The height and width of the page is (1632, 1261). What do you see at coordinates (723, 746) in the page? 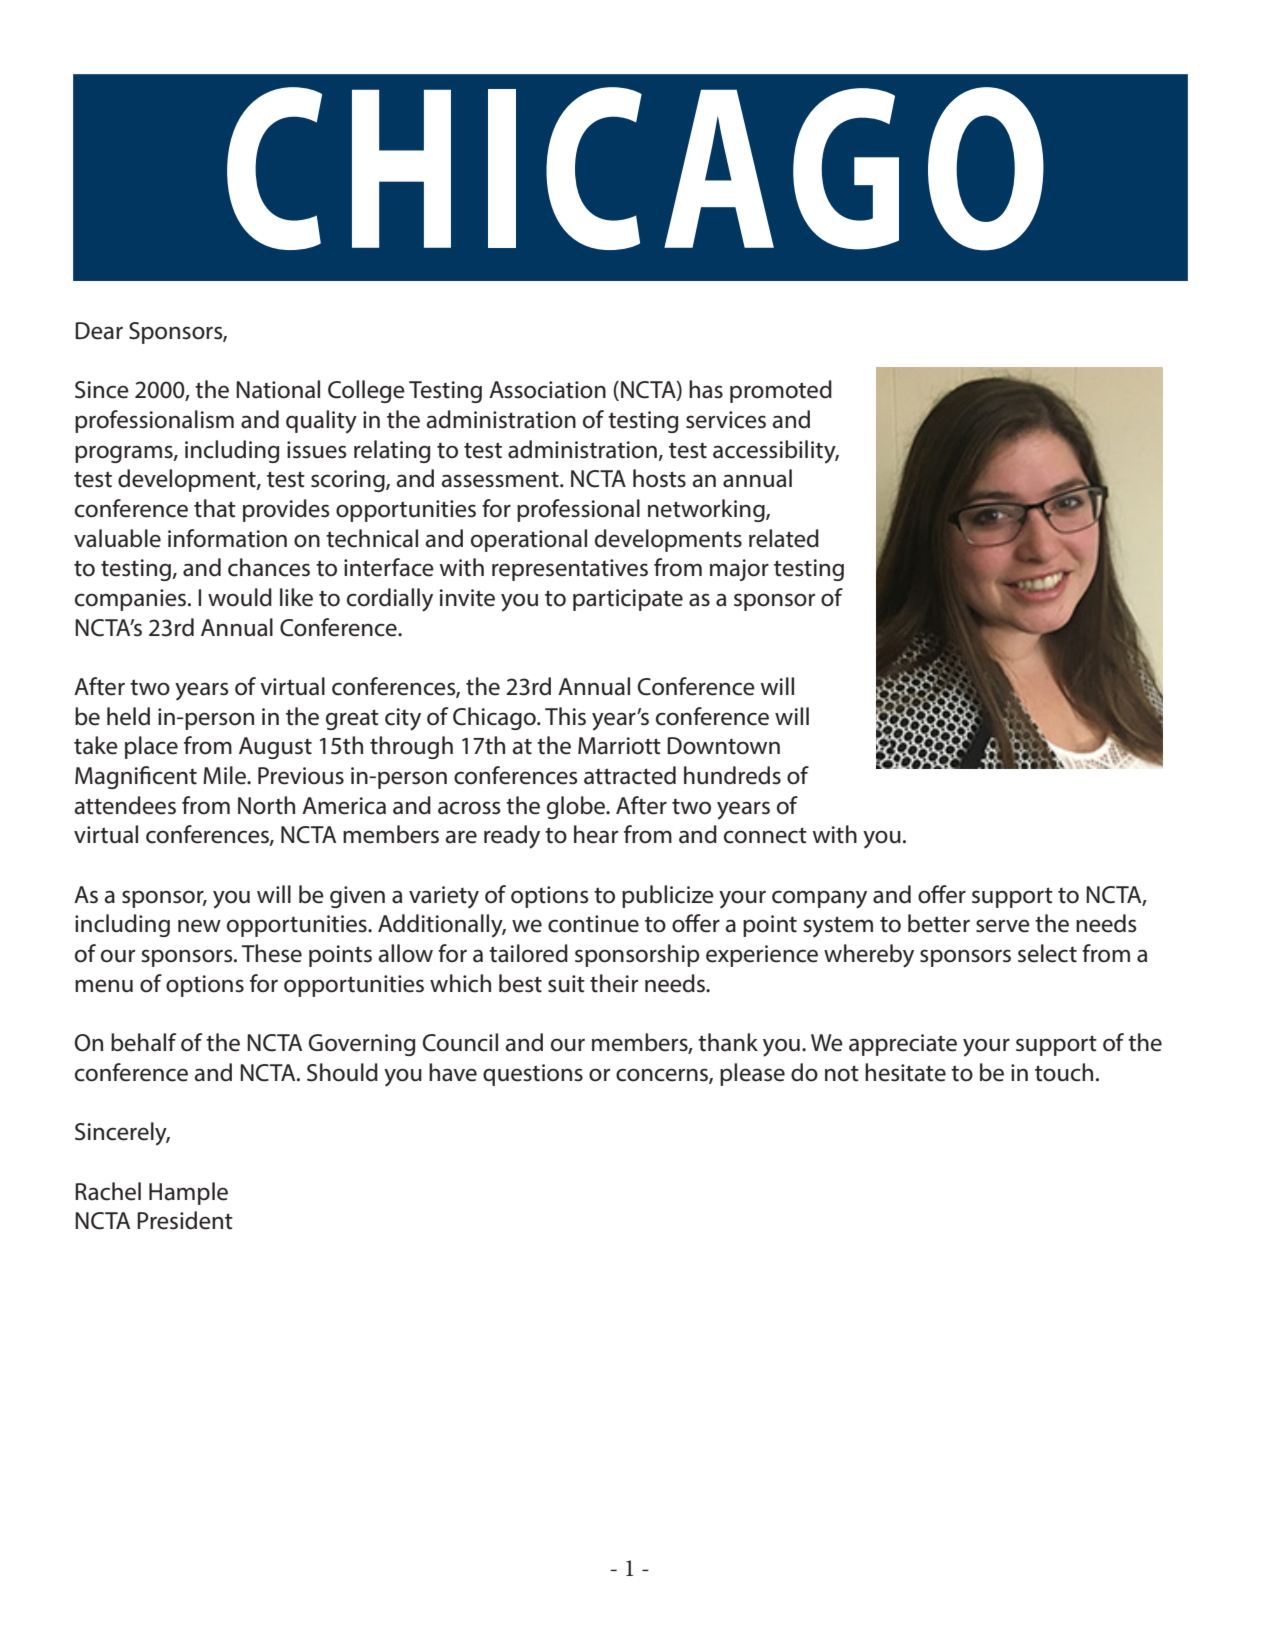
I see `Downtown` at bounding box center [723, 746].
